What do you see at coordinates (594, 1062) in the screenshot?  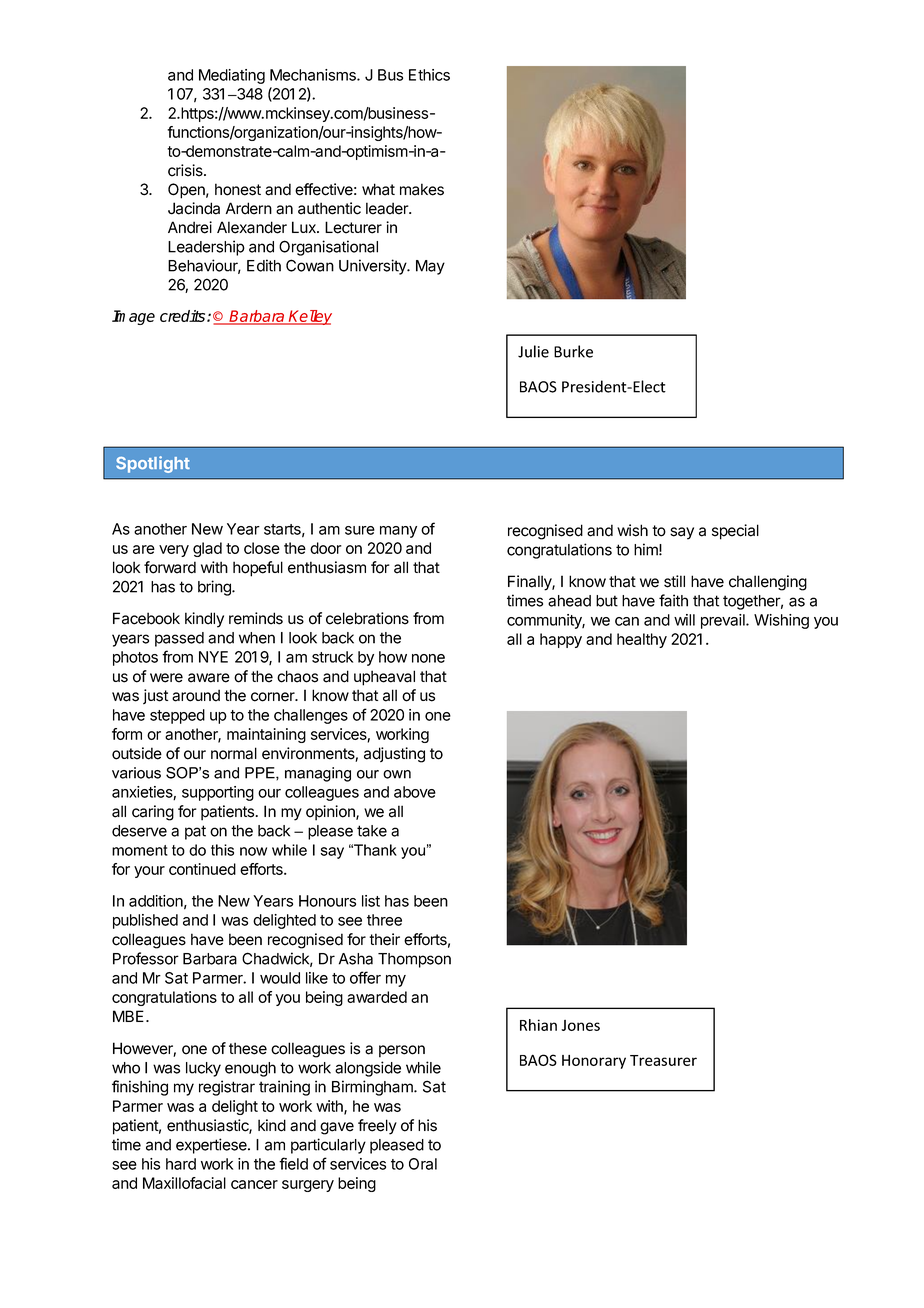 I see `Honorary` at bounding box center [594, 1062].
